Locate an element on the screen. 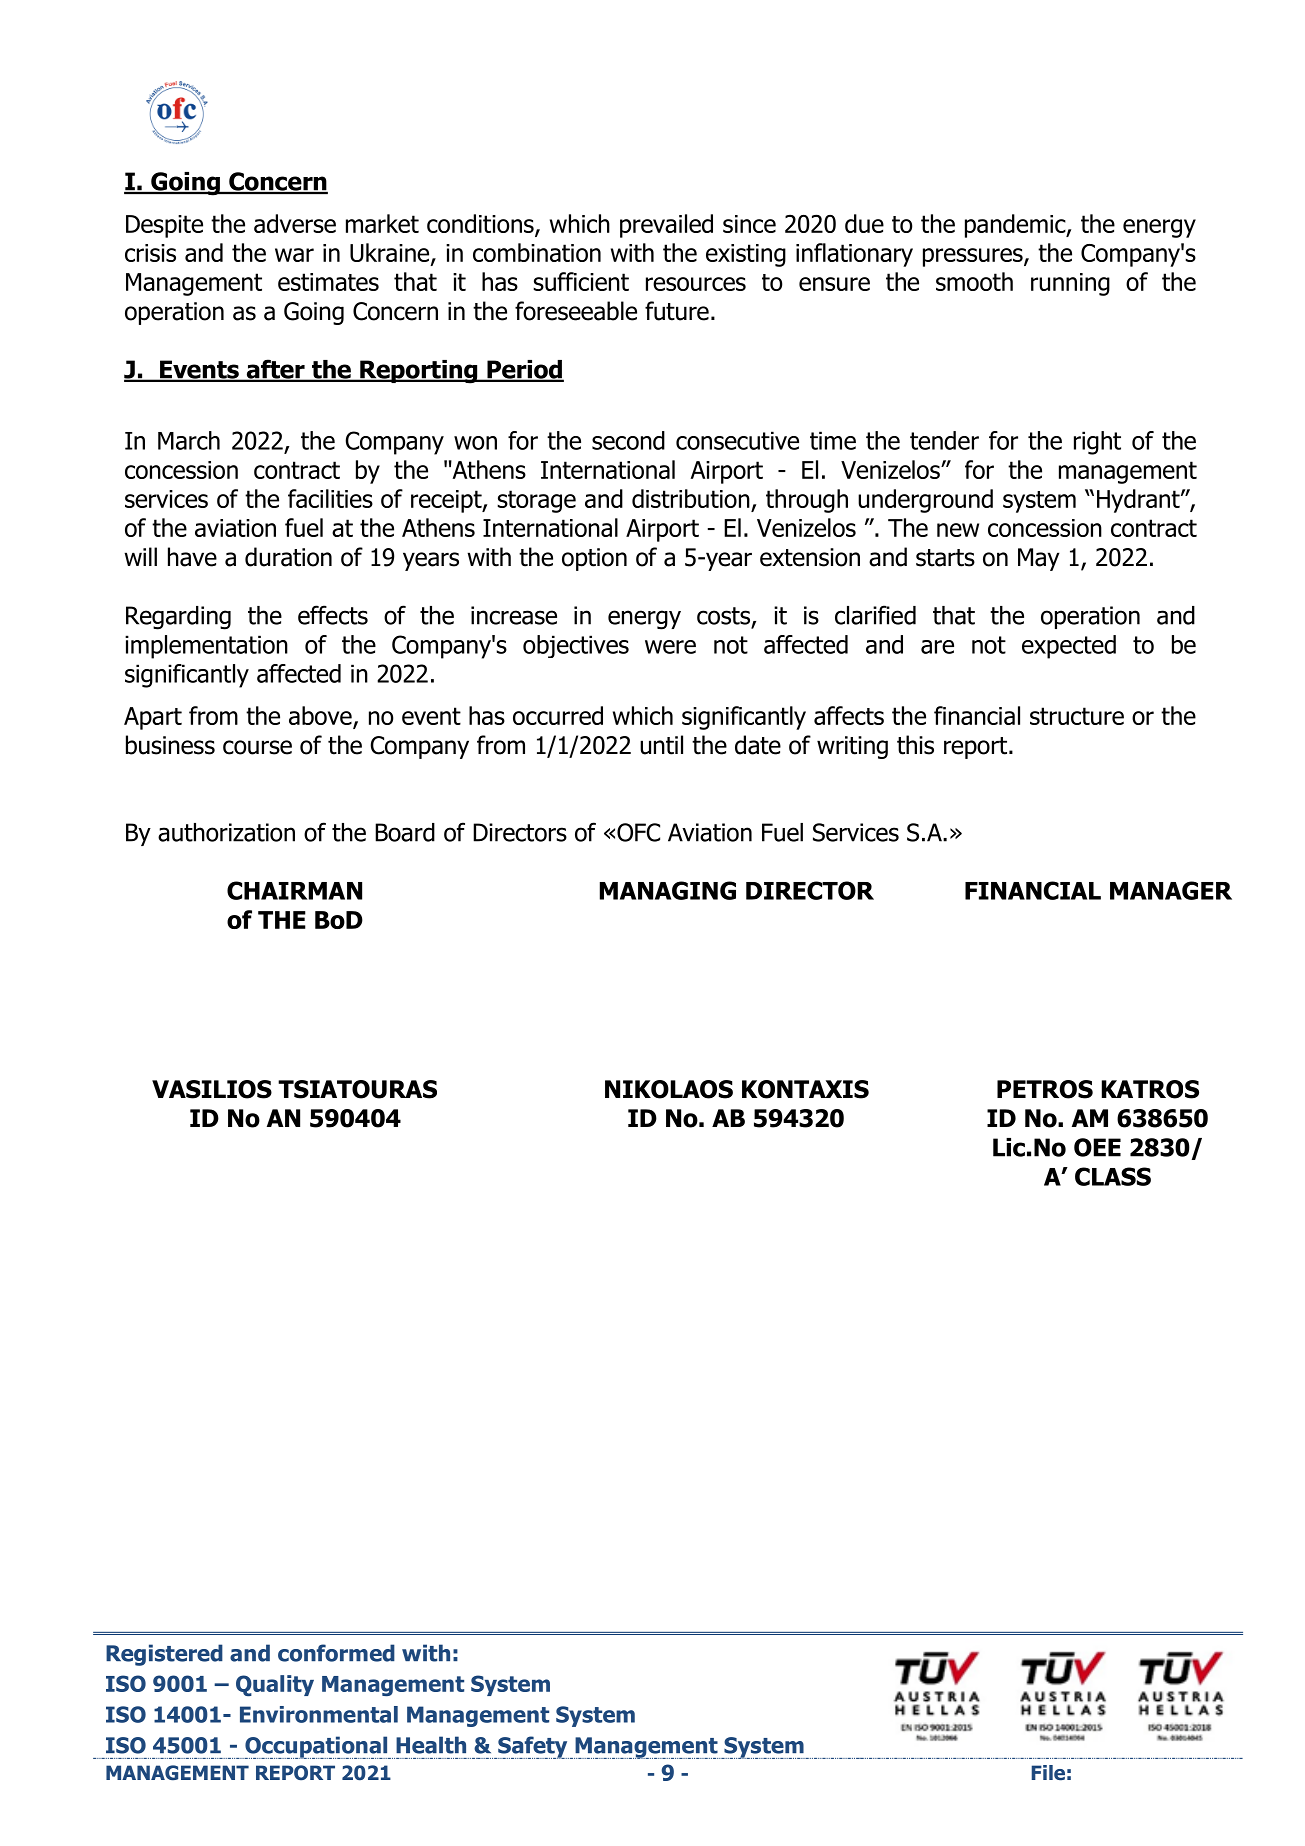  NIKOLAOS is located at coordinates (669, 1089).
